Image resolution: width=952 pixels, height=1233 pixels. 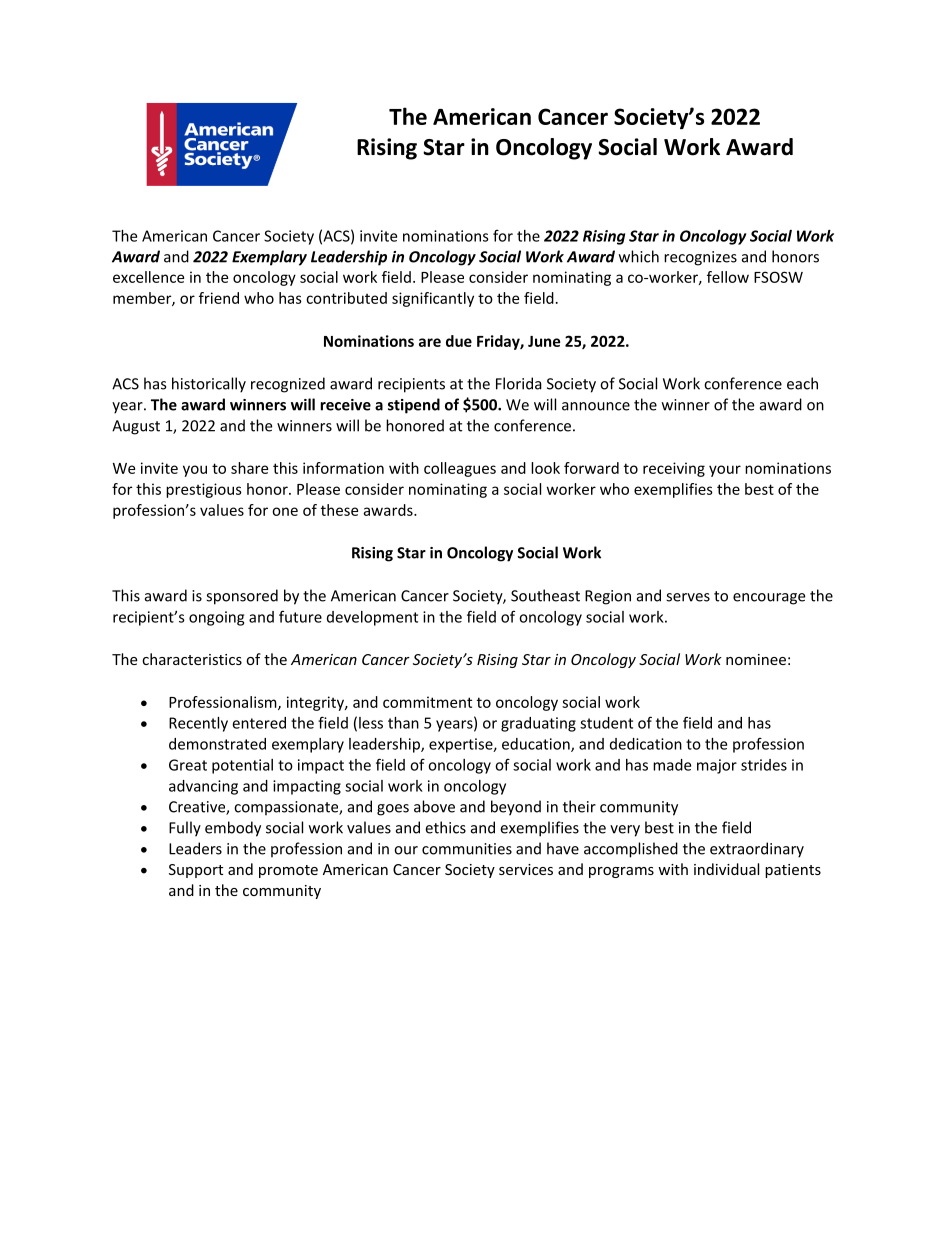 I want to click on Recently, so click(x=198, y=724).
